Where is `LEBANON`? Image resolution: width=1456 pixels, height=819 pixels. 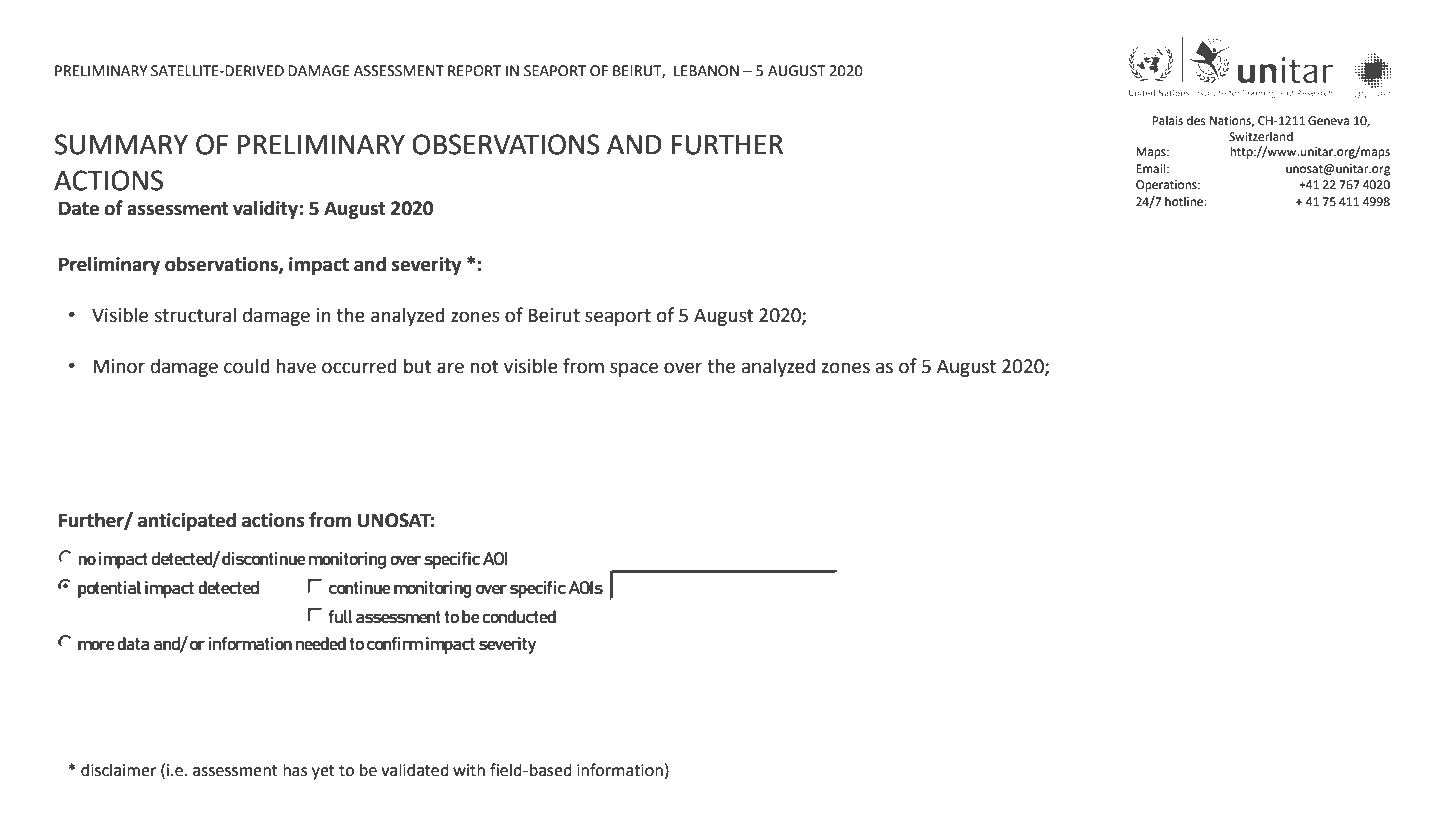 LEBANON is located at coordinates (706, 71).
